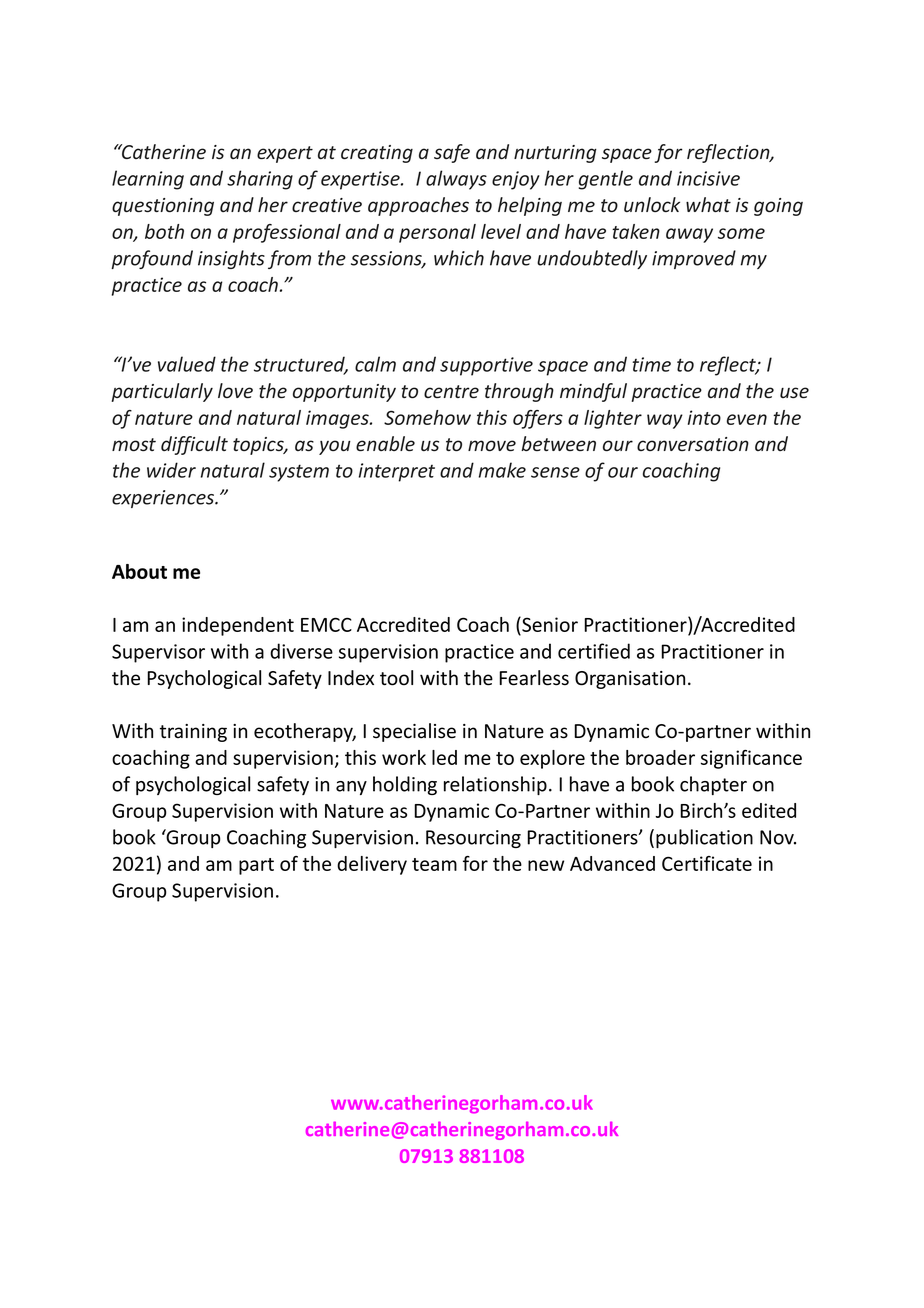 The width and height of the screenshot is (924, 1308). Describe the element at coordinates (451, 391) in the screenshot. I see `centre` at that location.
